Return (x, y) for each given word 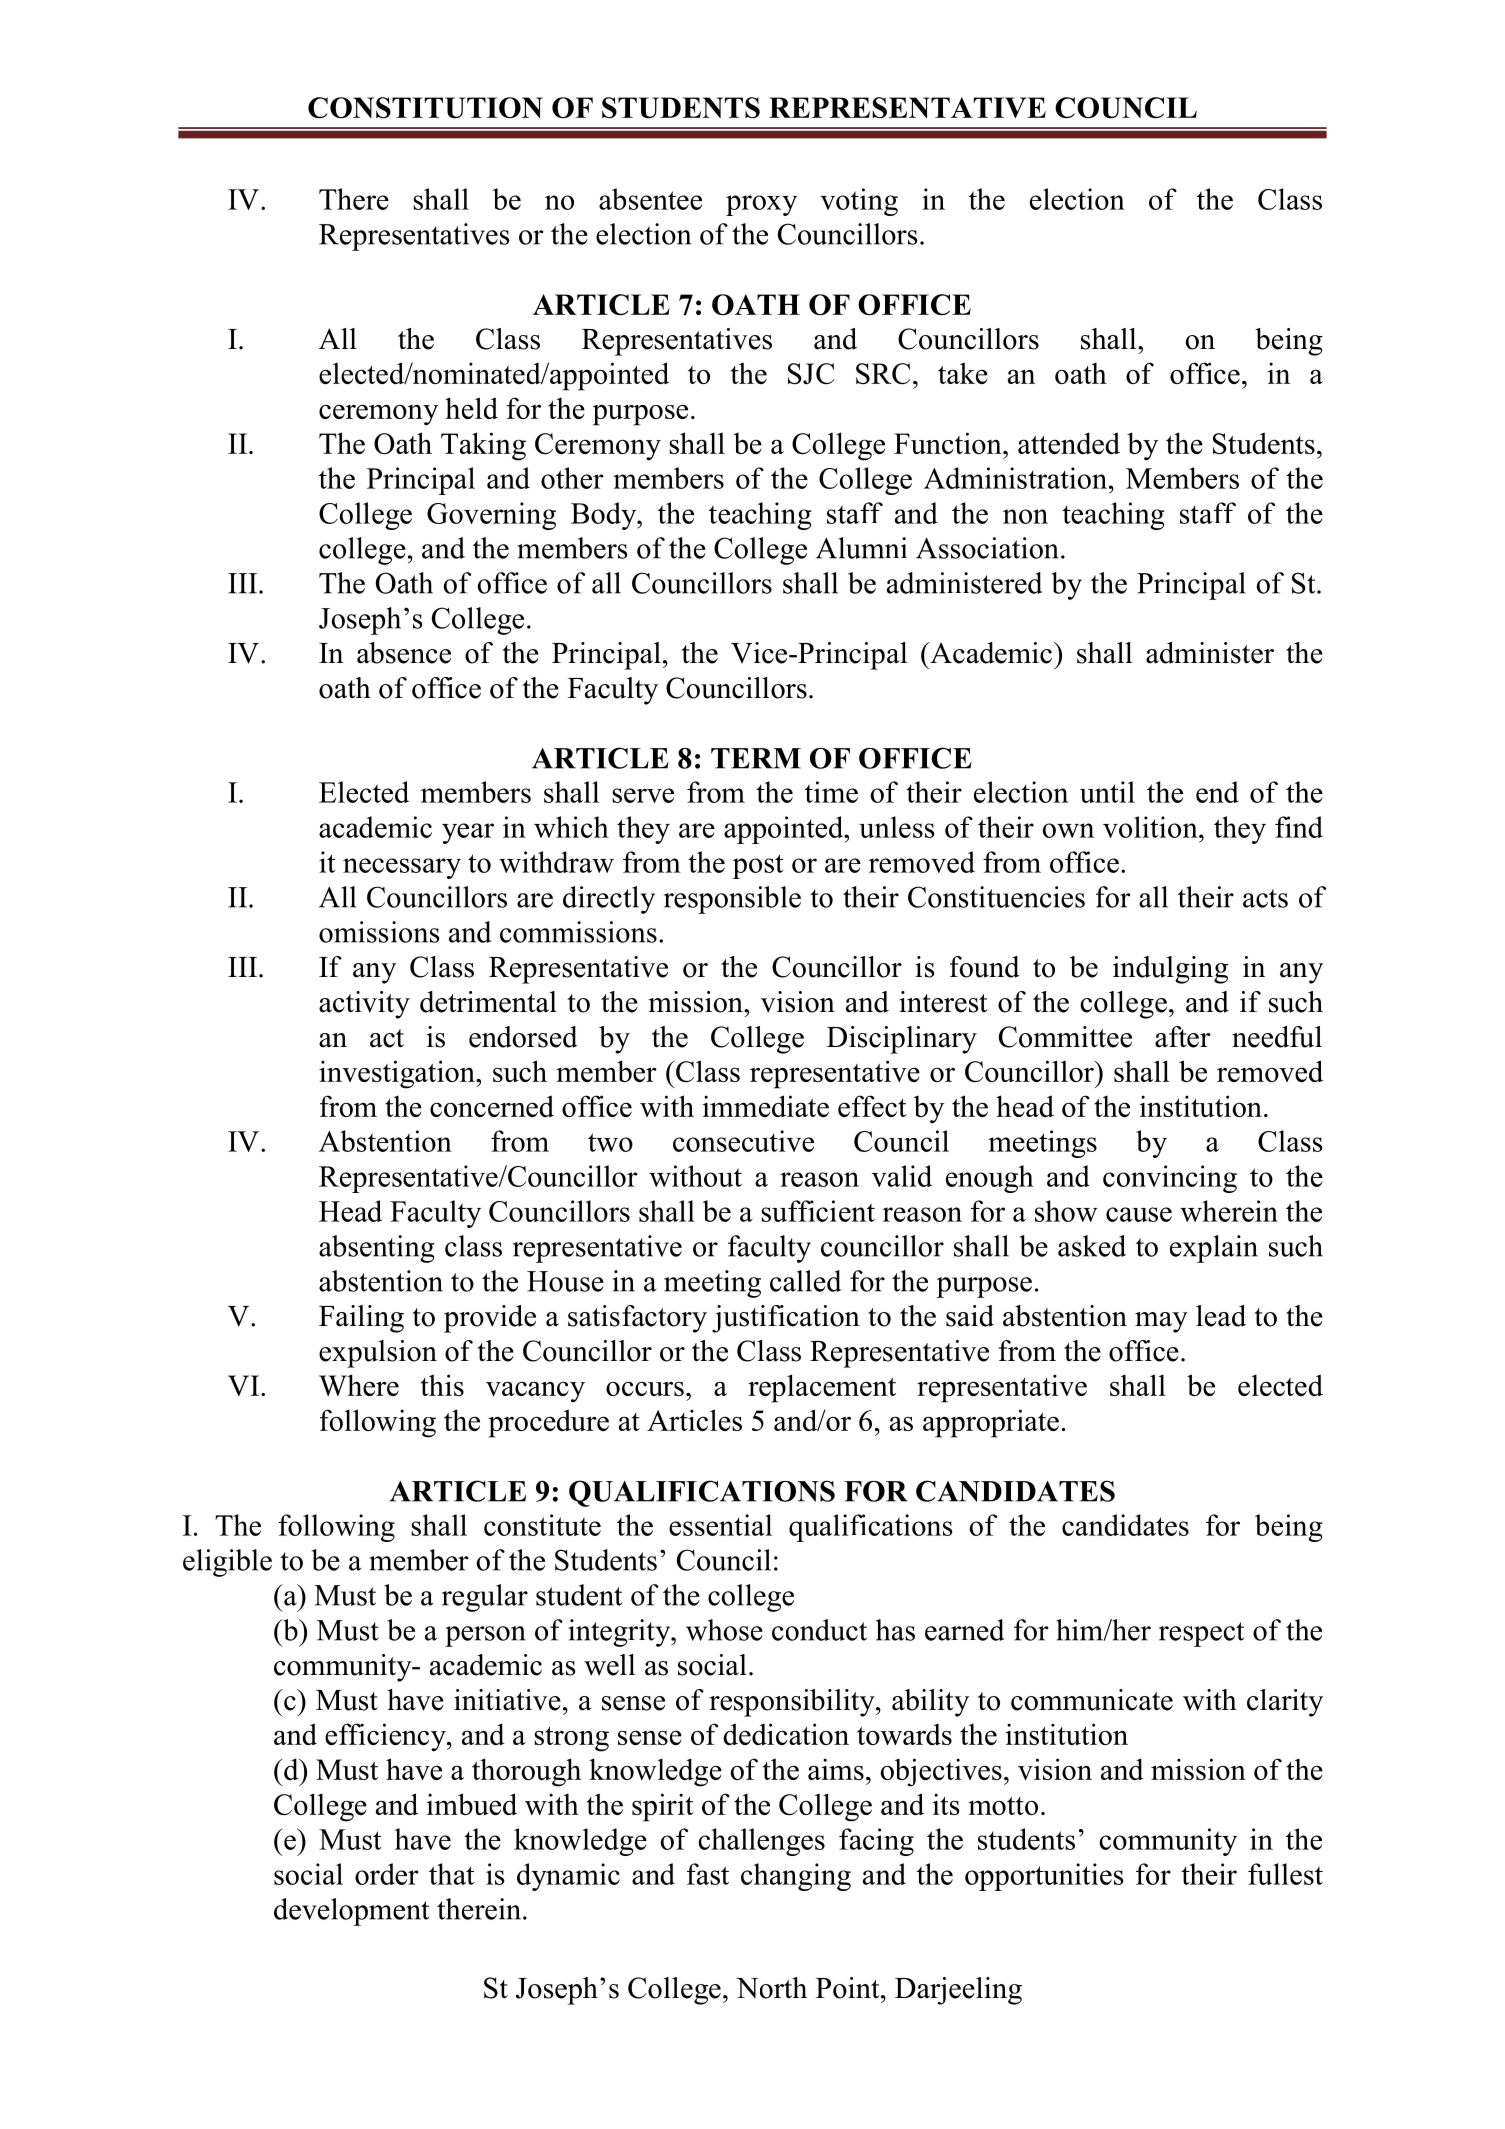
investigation (398, 1074)
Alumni (861, 548)
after (1183, 1037)
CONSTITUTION (425, 108)
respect (1201, 1634)
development (351, 1912)
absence (404, 653)
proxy (761, 205)
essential (720, 1525)
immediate (766, 1106)
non (1025, 516)
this (442, 1385)
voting (859, 202)
